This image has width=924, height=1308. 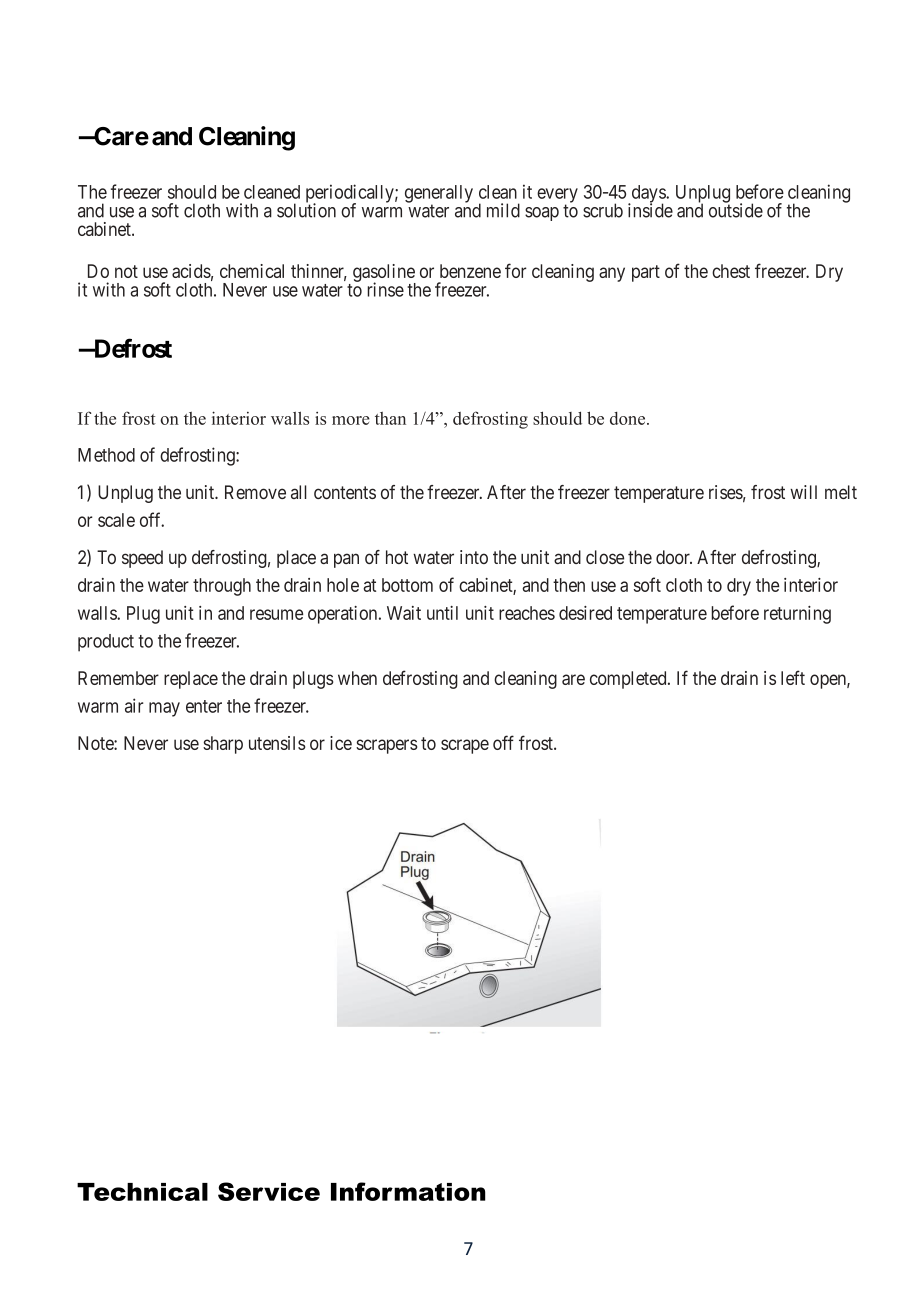 I want to click on Service, so click(x=269, y=1191).
